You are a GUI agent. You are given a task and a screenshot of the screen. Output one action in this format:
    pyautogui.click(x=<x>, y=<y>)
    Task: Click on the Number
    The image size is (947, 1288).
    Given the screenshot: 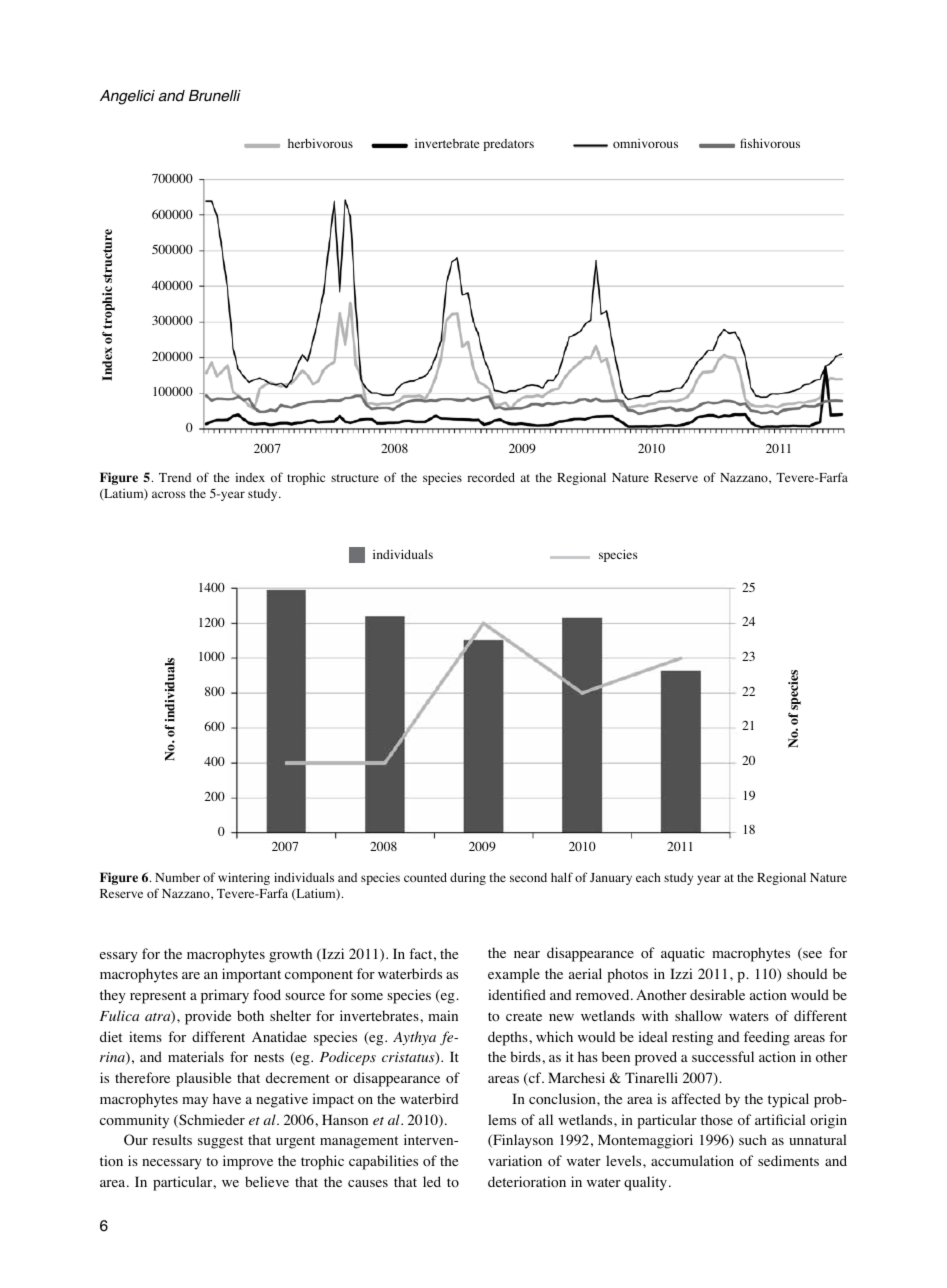 What is the action you would take?
    pyautogui.click(x=177, y=877)
